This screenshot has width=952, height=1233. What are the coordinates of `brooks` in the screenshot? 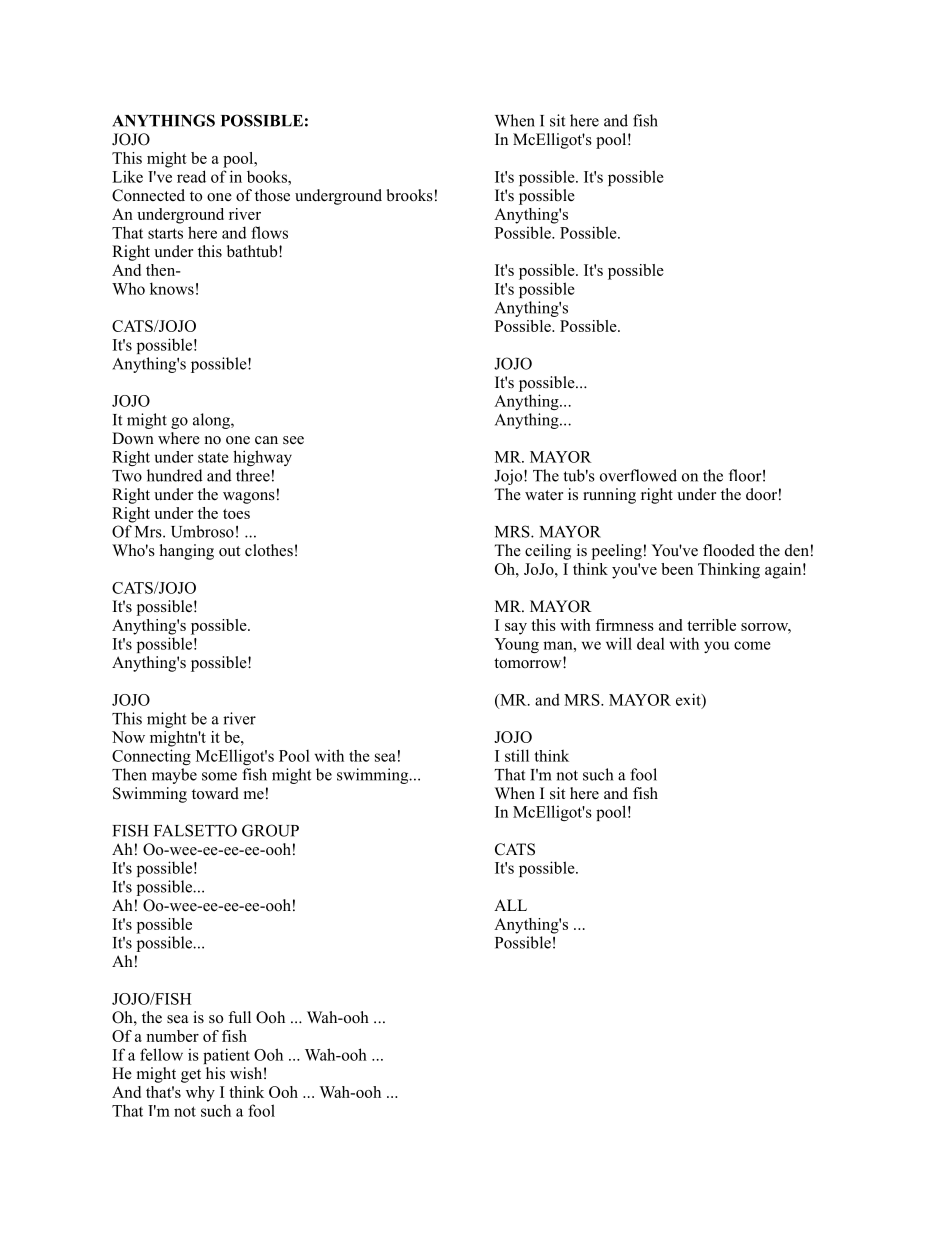 It's located at (409, 195).
